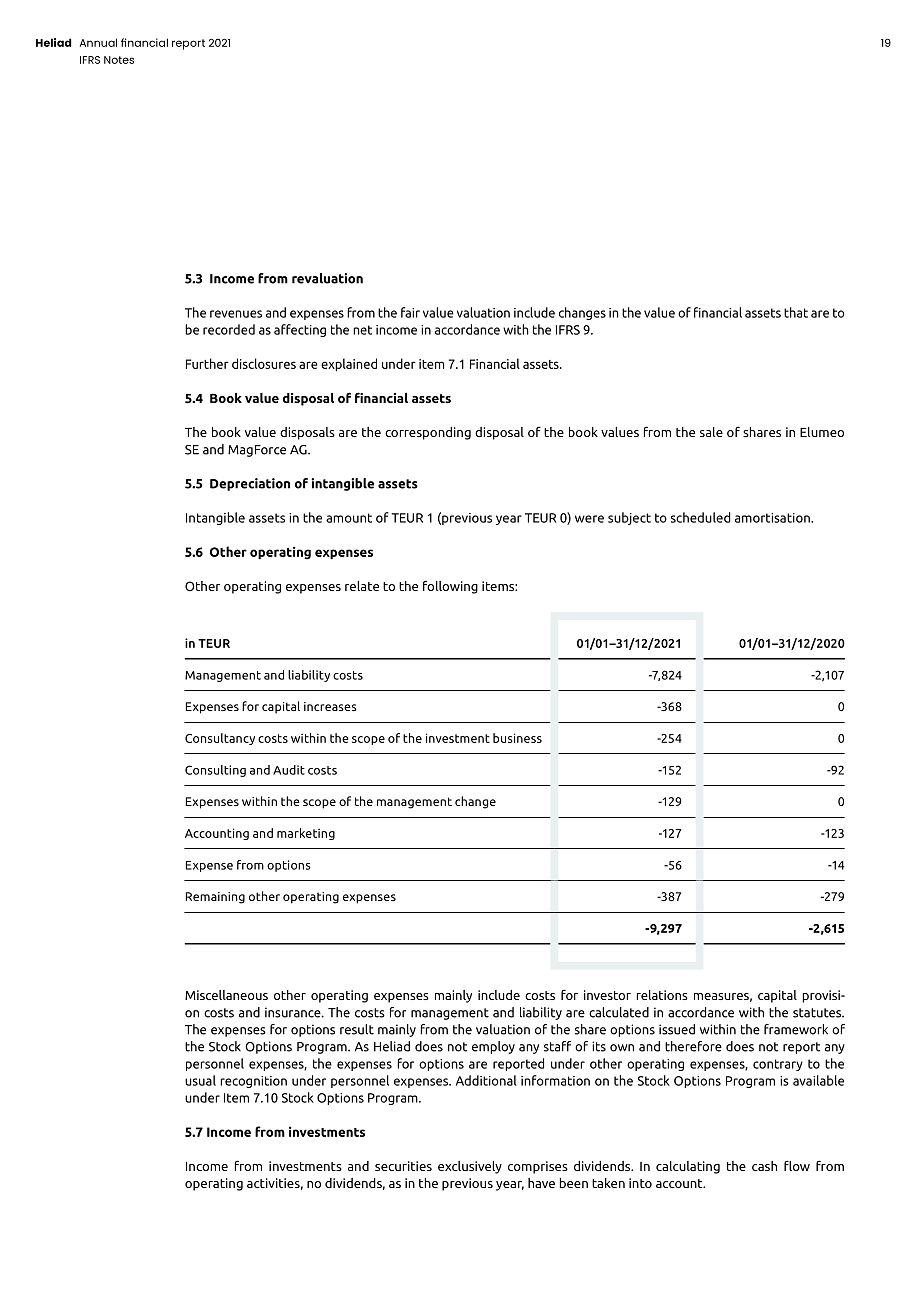 This document has width=924, height=1308. Describe the element at coordinates (662, 995) in the document. I see `relations` at that location.
